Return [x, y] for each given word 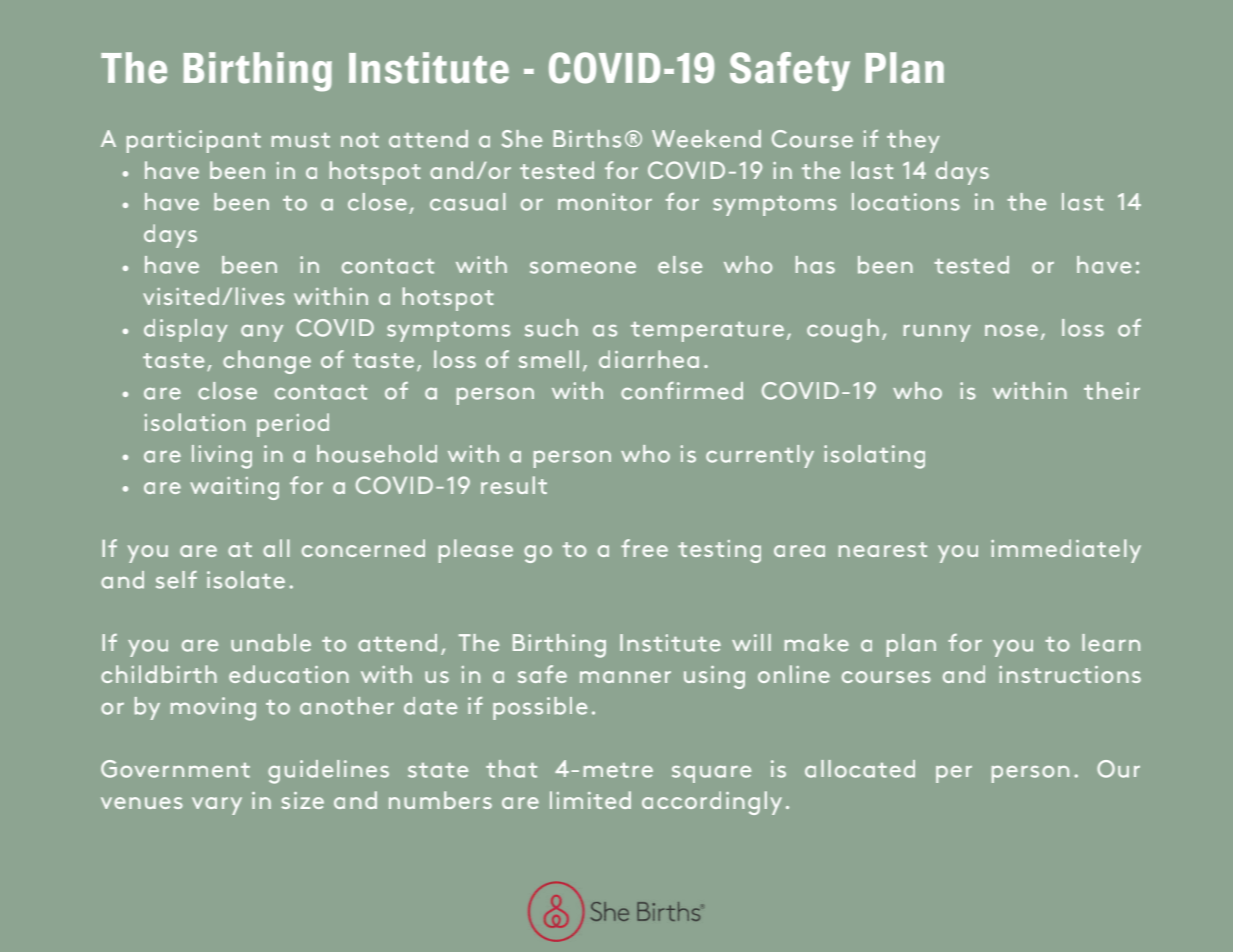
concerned [363, 548]
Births [587, 139]
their [1112, 391]
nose [1011, 331]
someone [583, 268]
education [289, 674]
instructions [1070, 674]
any [262, 333]
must [301, 140]
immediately [1066, 551]
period [293, 425]
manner [625, 677]
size [302, 800]
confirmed [682, 391]
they [913, 141]
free [644, 548]
